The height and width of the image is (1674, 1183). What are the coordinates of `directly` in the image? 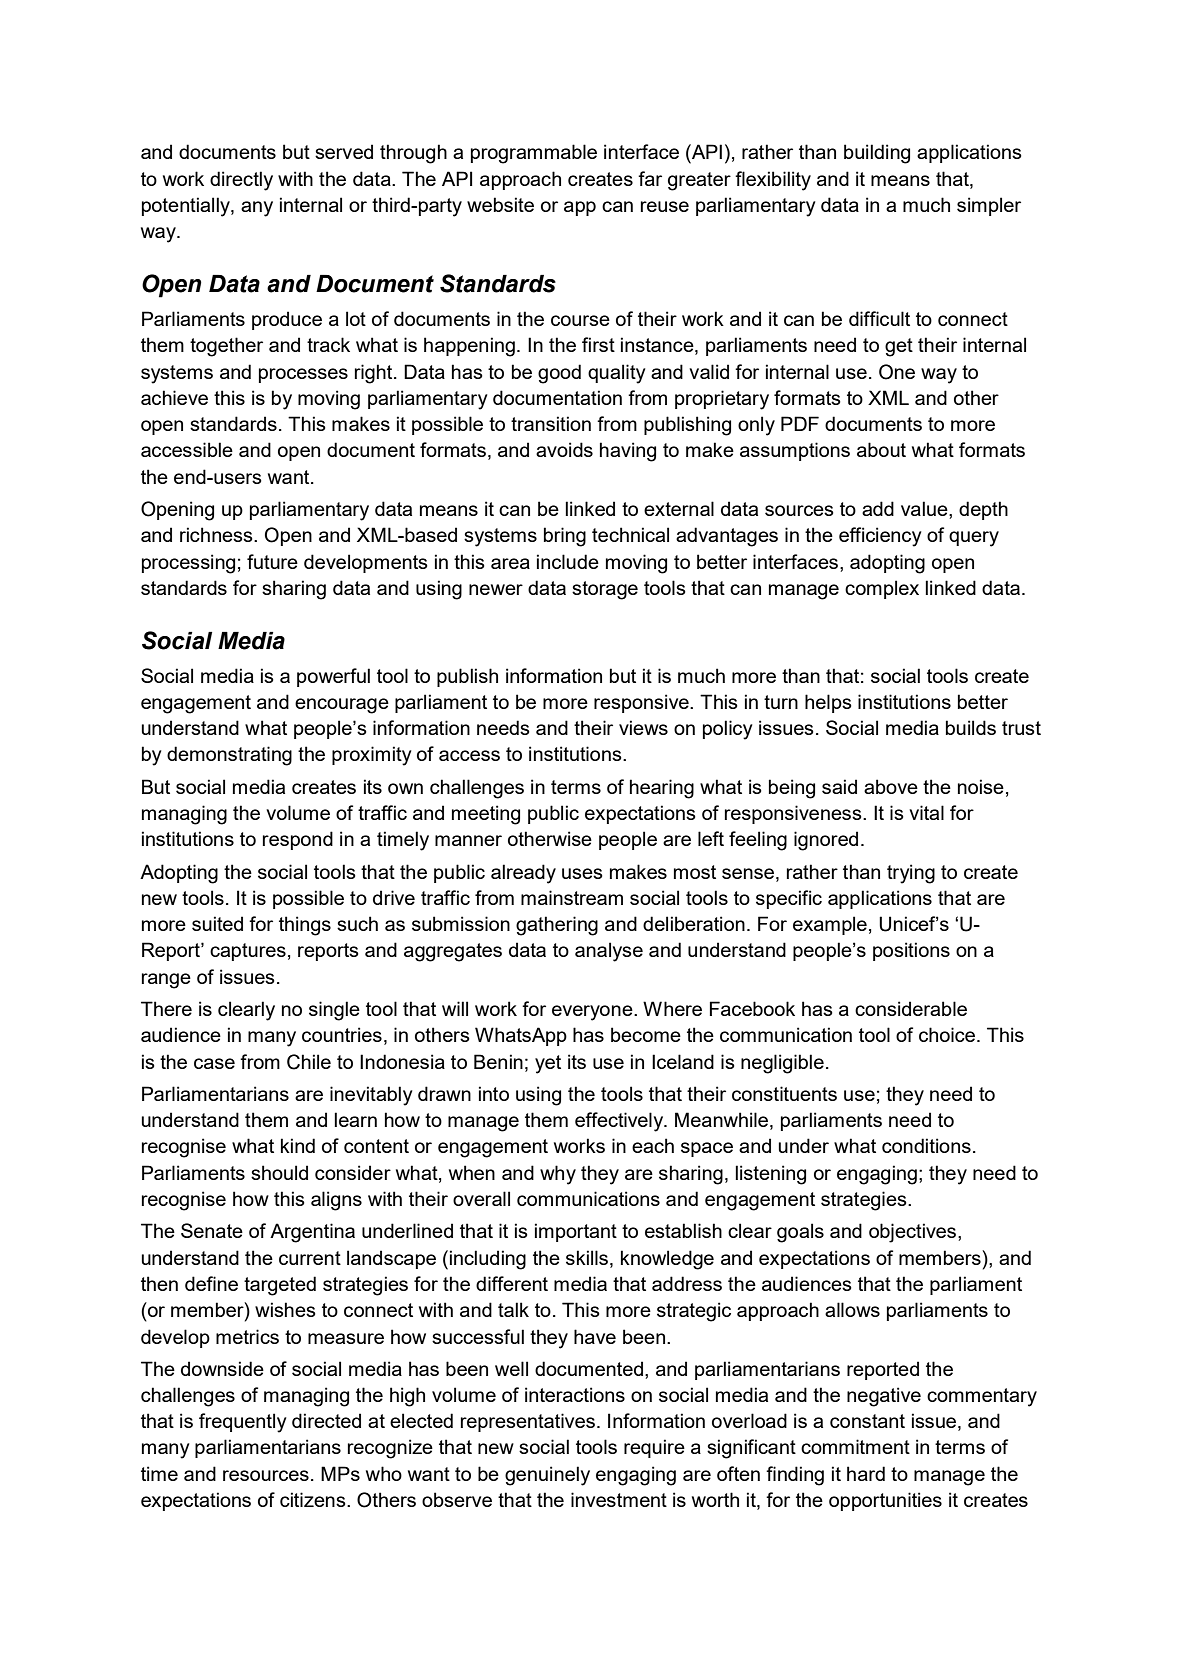 It's located at (241, 181).
